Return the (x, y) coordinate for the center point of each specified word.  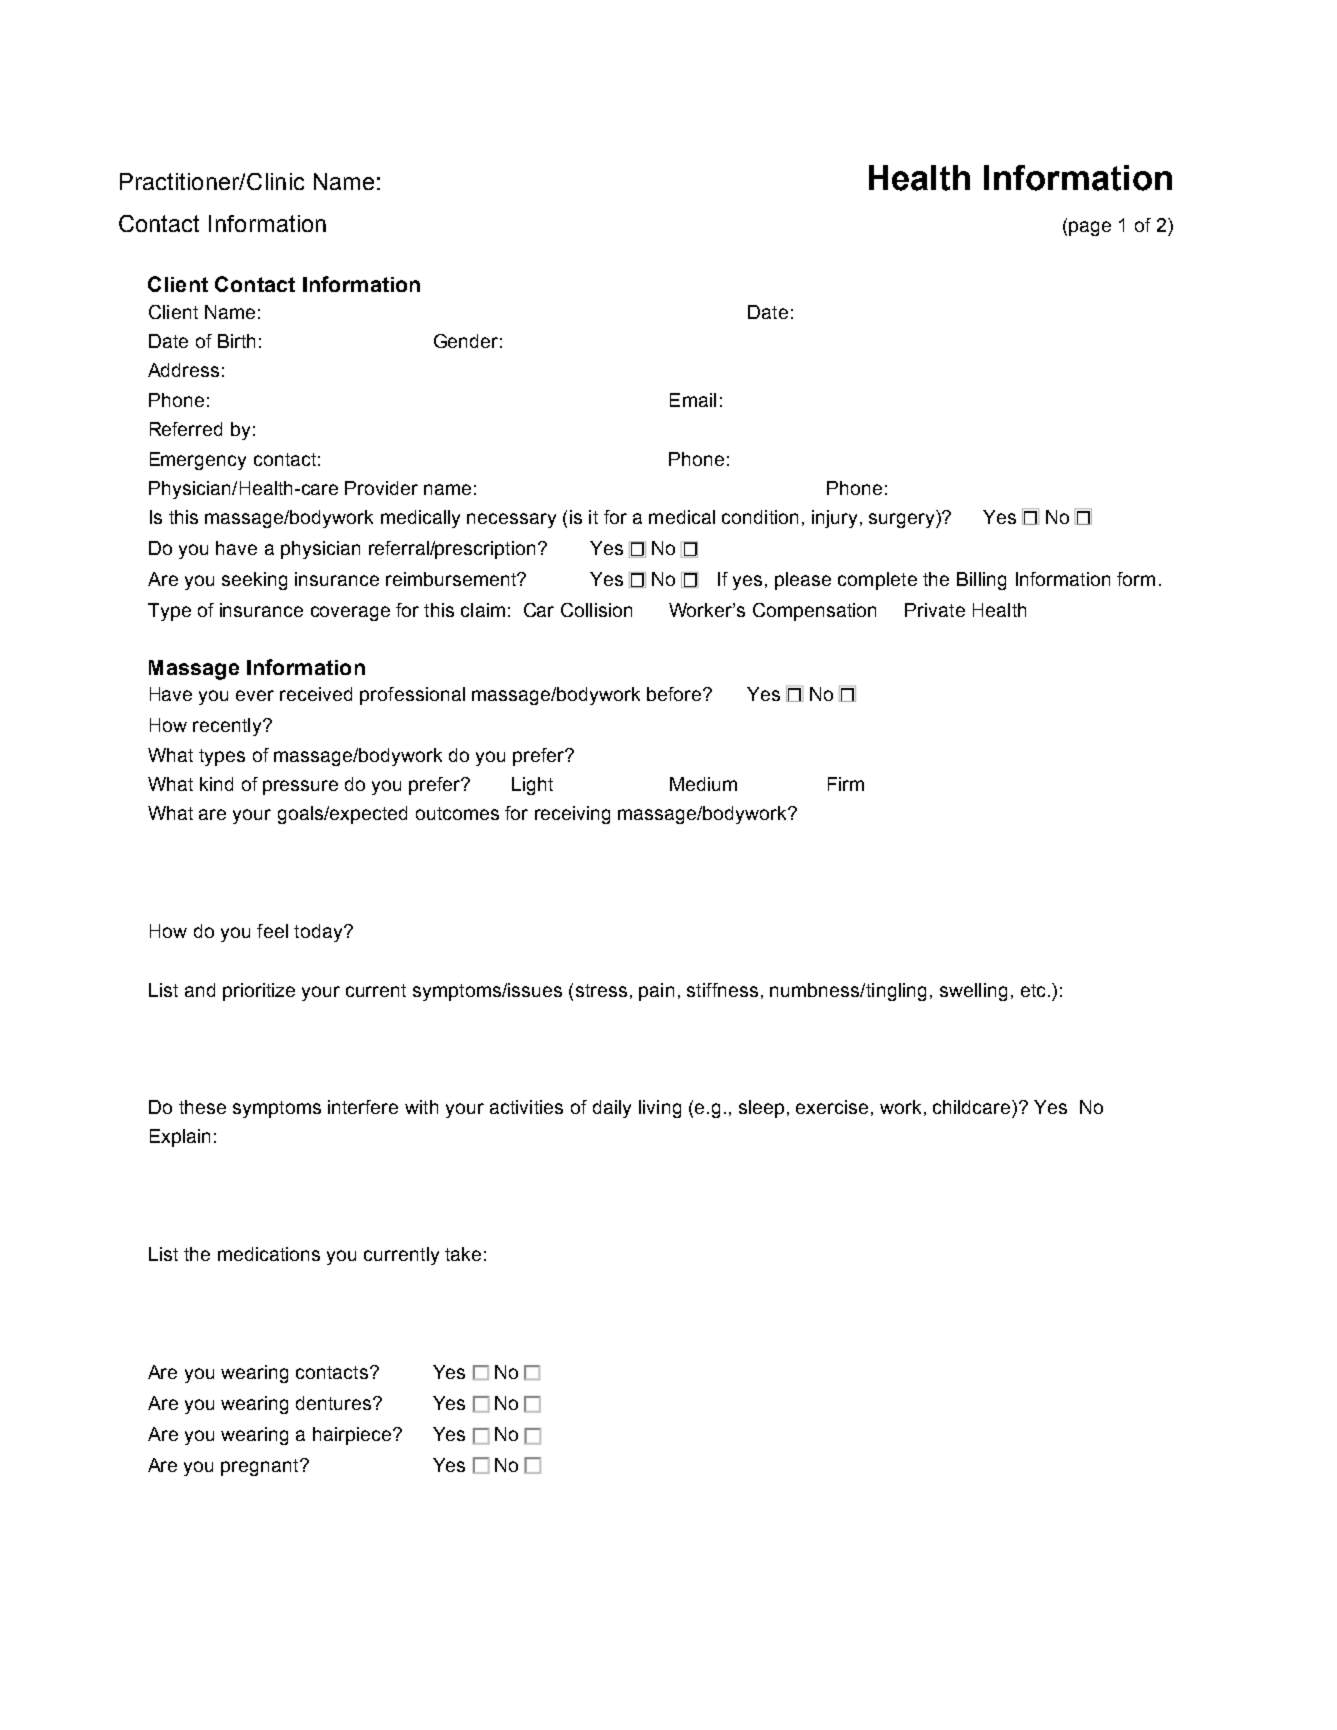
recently (228, 727)
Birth (236, 341)
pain (656, 992)
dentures (335, 1403)
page (1090, 228)
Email (693, 400)
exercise (832, 1107)
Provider (381, 488)
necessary (511, 520)
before (675, 694)
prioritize (259, 992)
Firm (846, 784)
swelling (973, 992)
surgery (903, 520)
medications (269, 1254)
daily (612, 1109)
